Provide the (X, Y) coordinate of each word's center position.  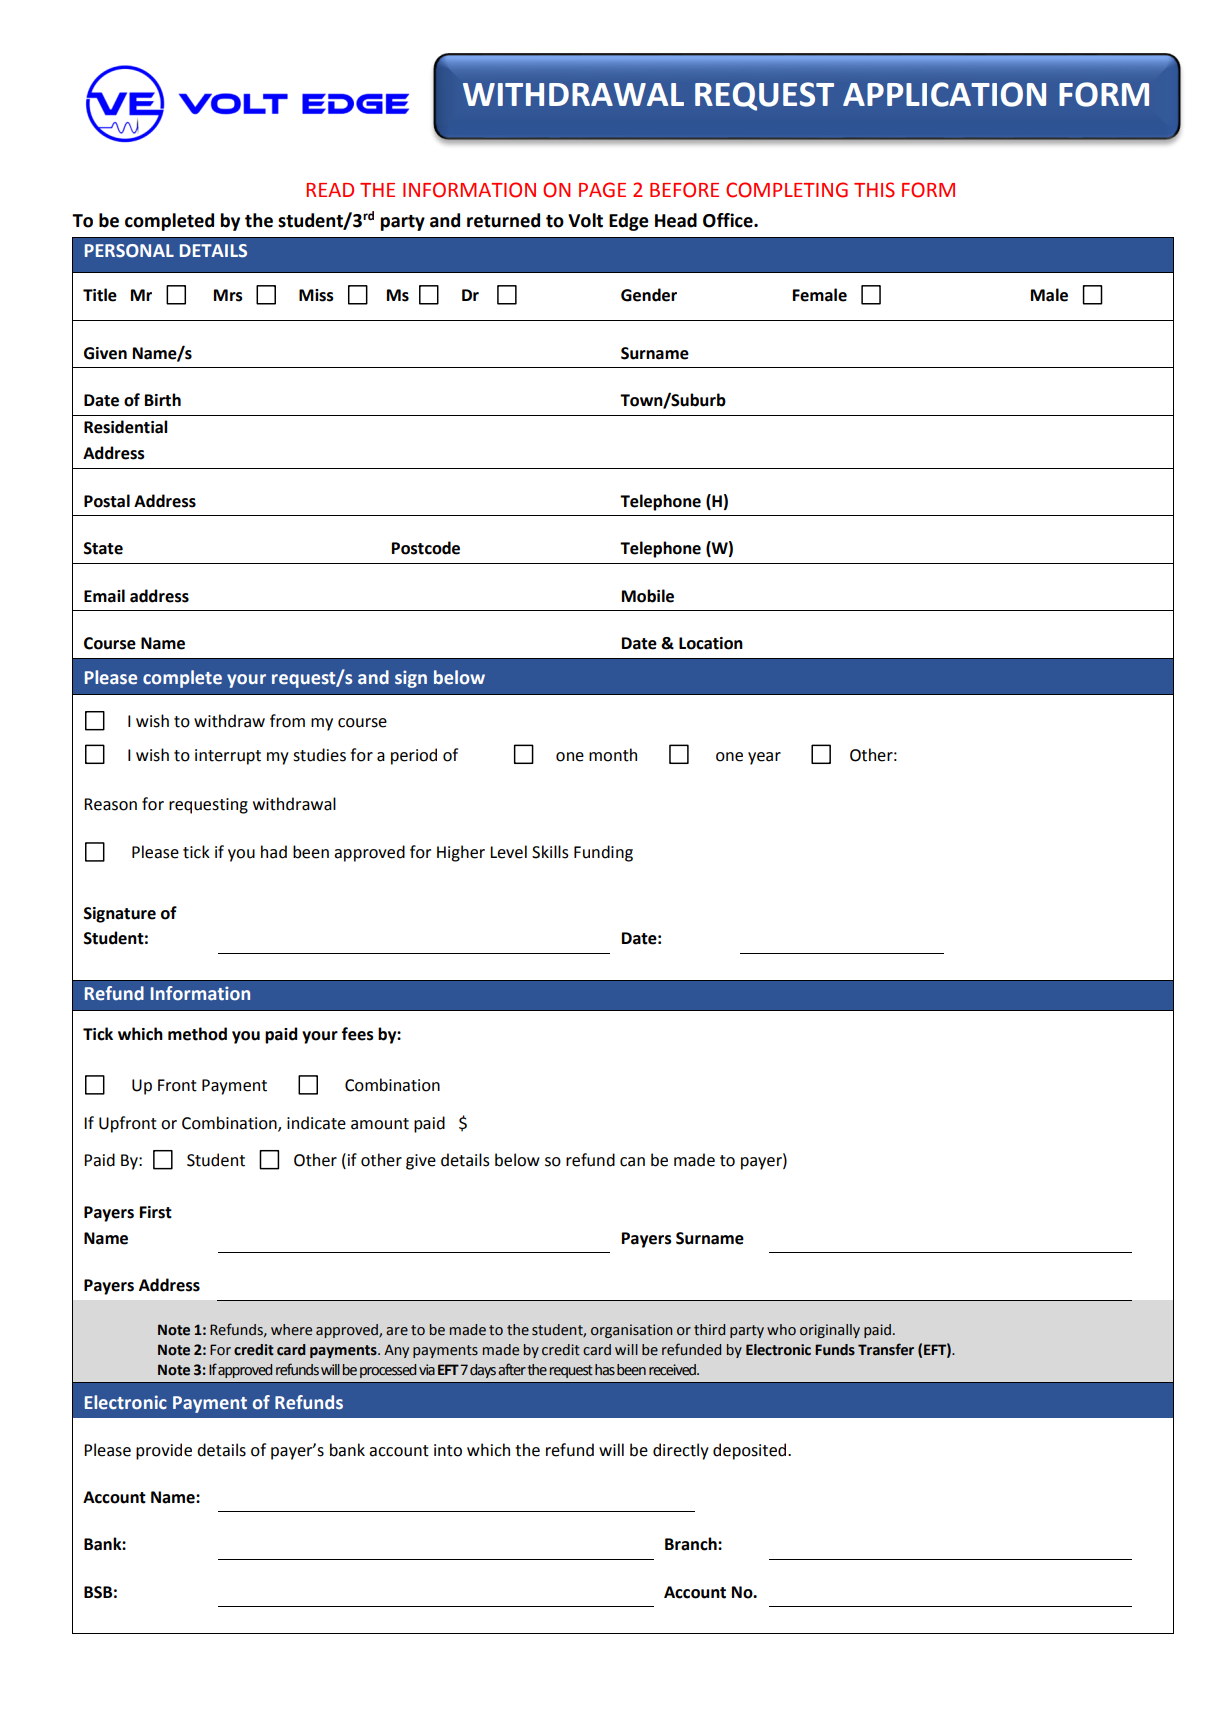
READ (330, 190)
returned (503, 220)
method (197, 1034)
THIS (874, 190)
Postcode (426, 548)
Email (104, 596)
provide (164, 1451)
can (632, 1162)
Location (711, 643)
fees (357, 1034)
